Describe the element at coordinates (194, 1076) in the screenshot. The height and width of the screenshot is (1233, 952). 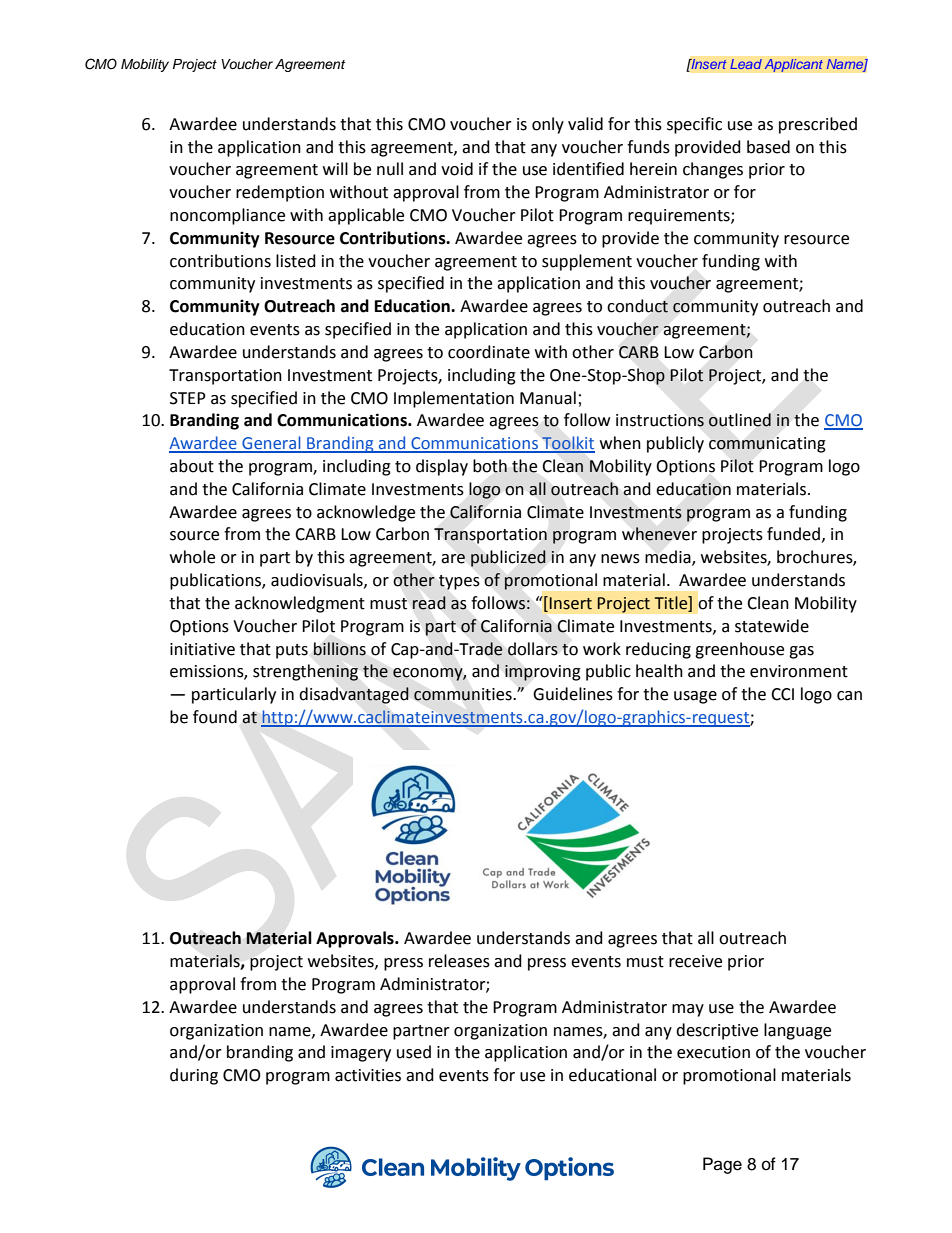
I see `during` at that location.
